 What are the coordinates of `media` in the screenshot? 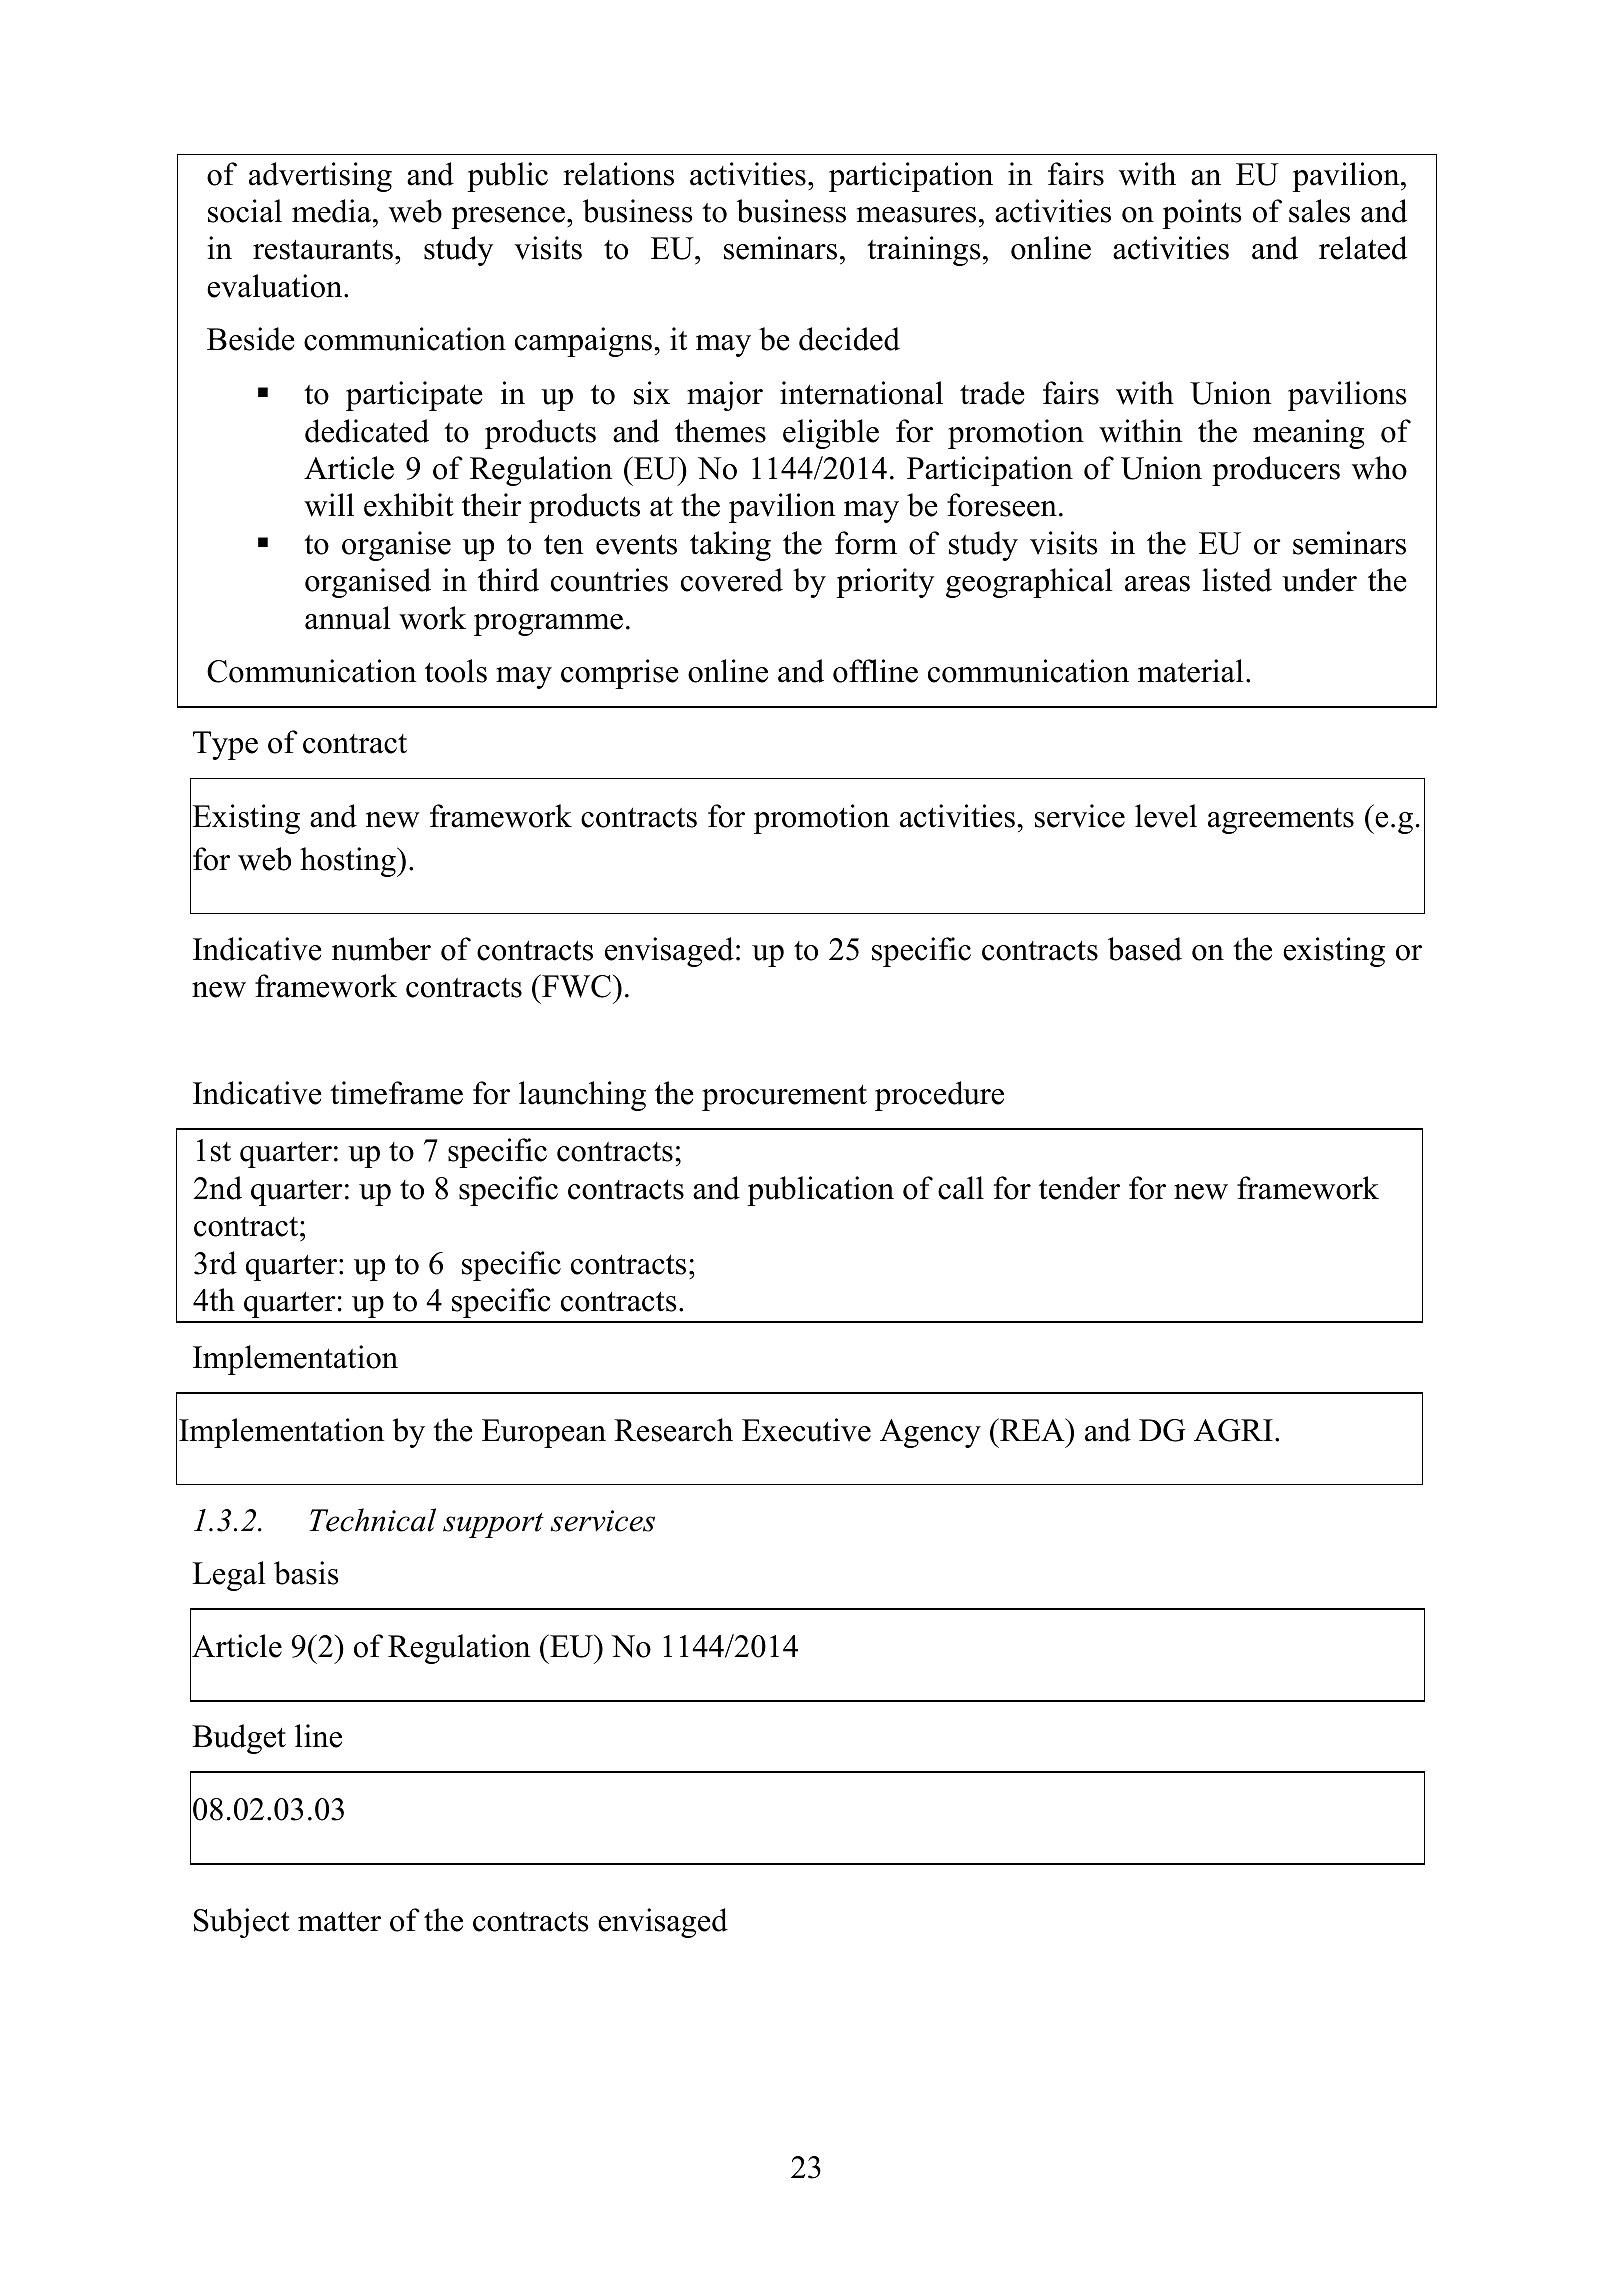 It's located at (333, 211).
